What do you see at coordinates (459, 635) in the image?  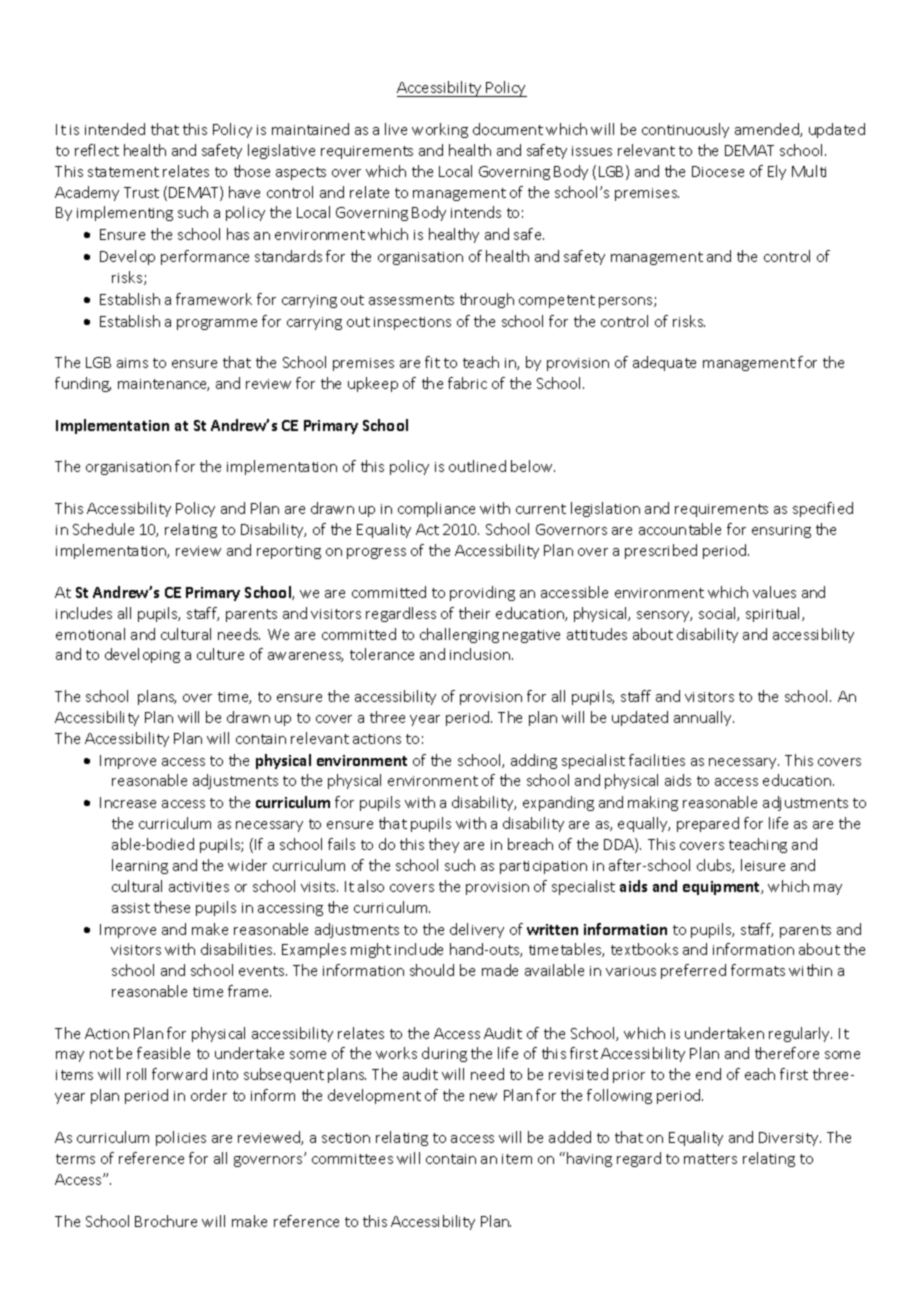 I see `challenging` at bounding box center [459, 635].
